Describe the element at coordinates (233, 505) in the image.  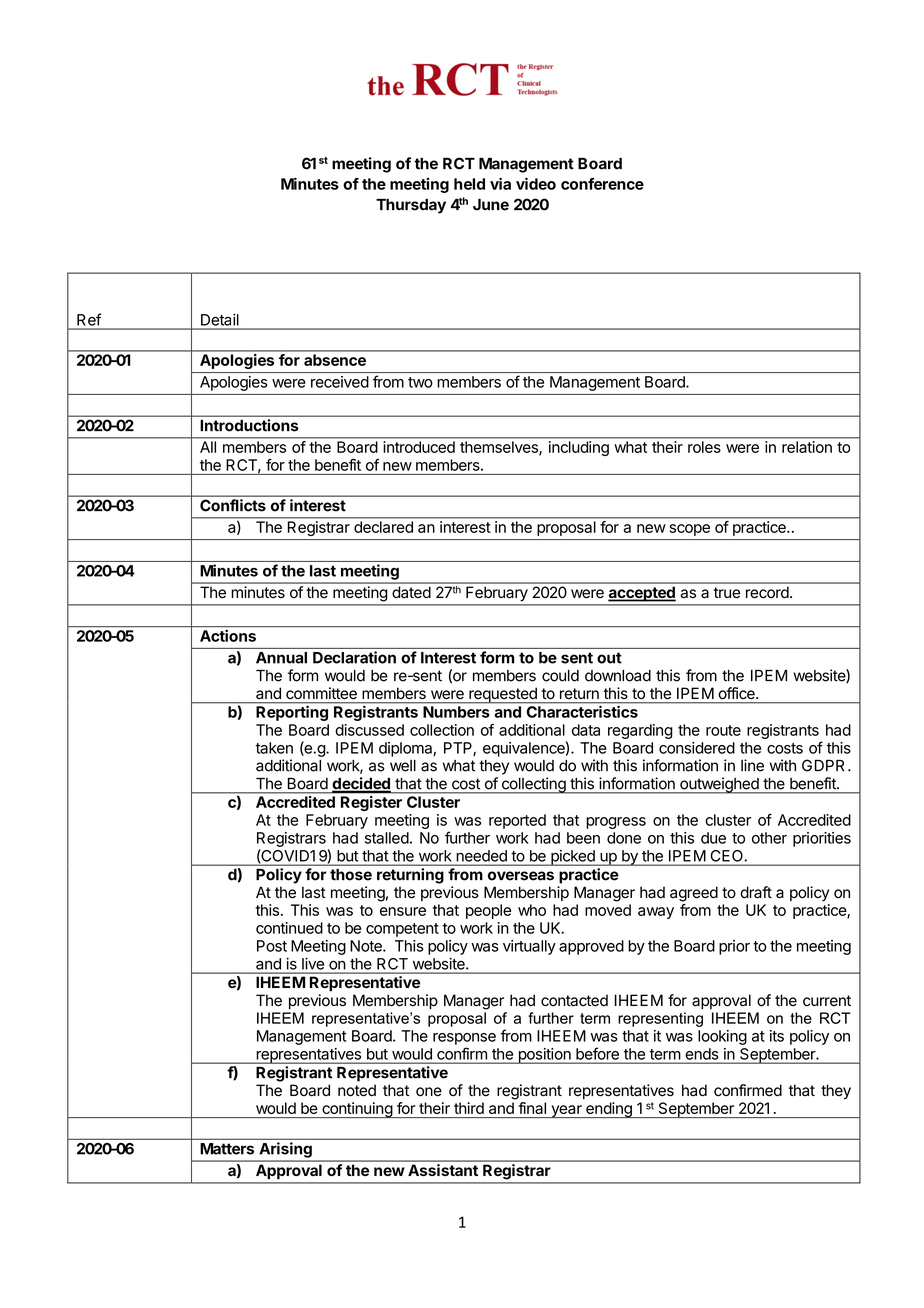
I see `Conflicts` at that location.
